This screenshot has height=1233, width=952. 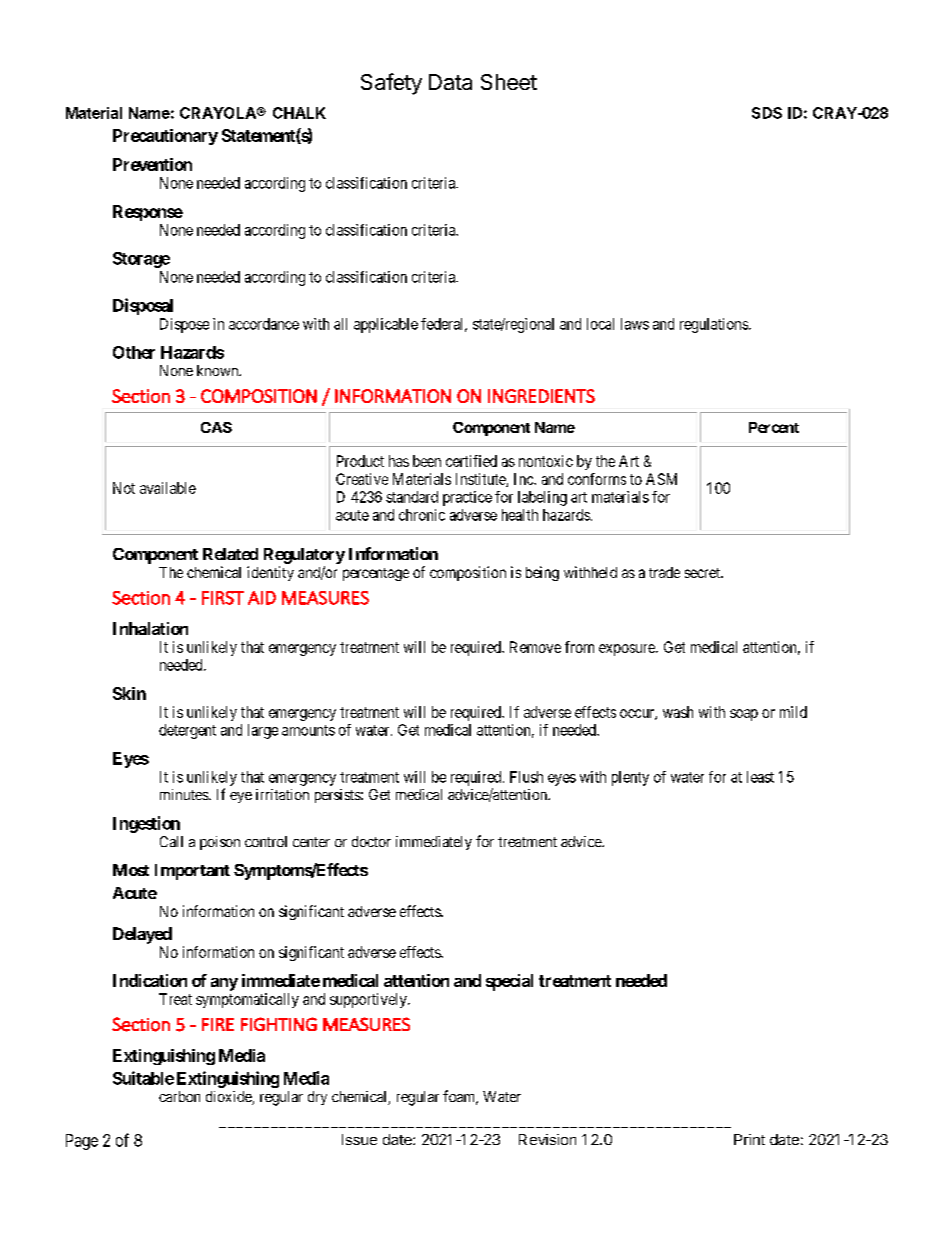 What do you see at coordinates (703, 573) in the screenshot?
I see `secret` at bounding box center [703, 573].
